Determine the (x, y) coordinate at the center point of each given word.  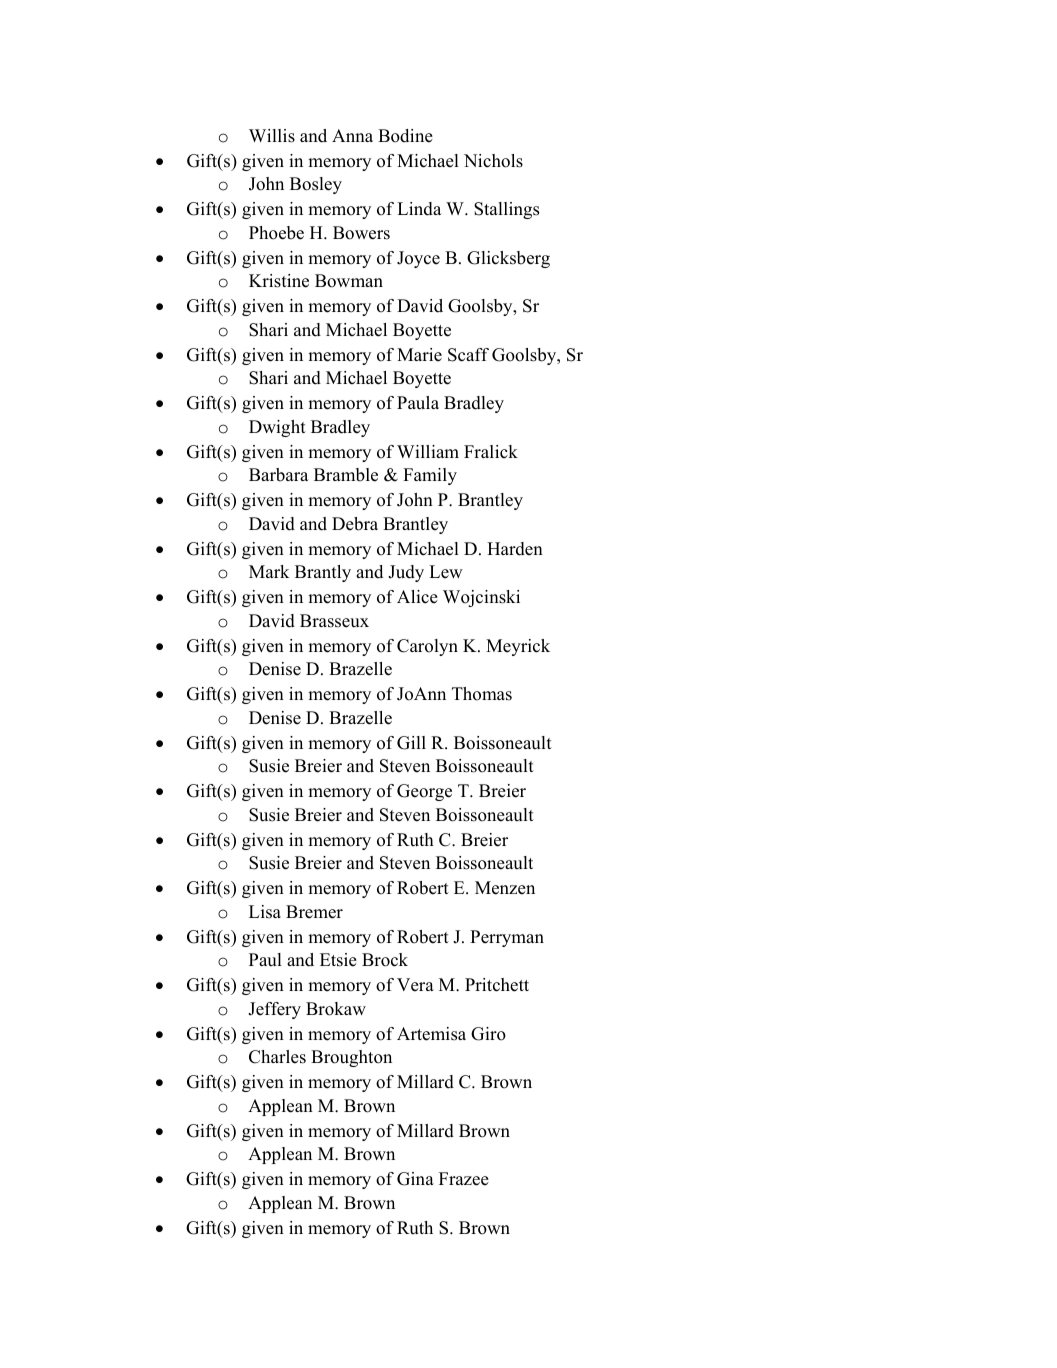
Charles (277, 1057)
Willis (272, 136)
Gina (415, 1179)
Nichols (493, 161)
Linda (419, 209)
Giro (488, 1034)
